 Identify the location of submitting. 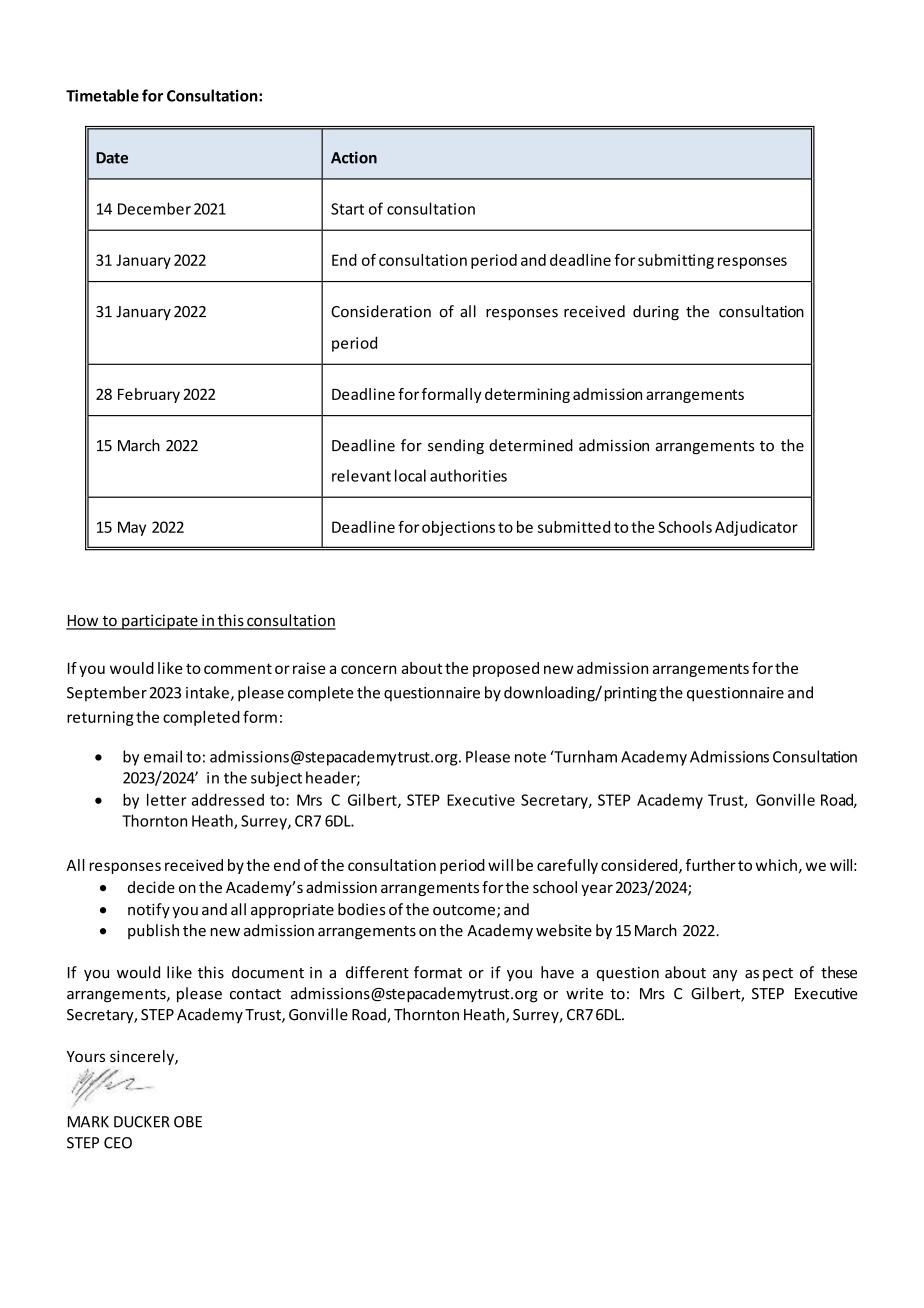
(676, 261).
